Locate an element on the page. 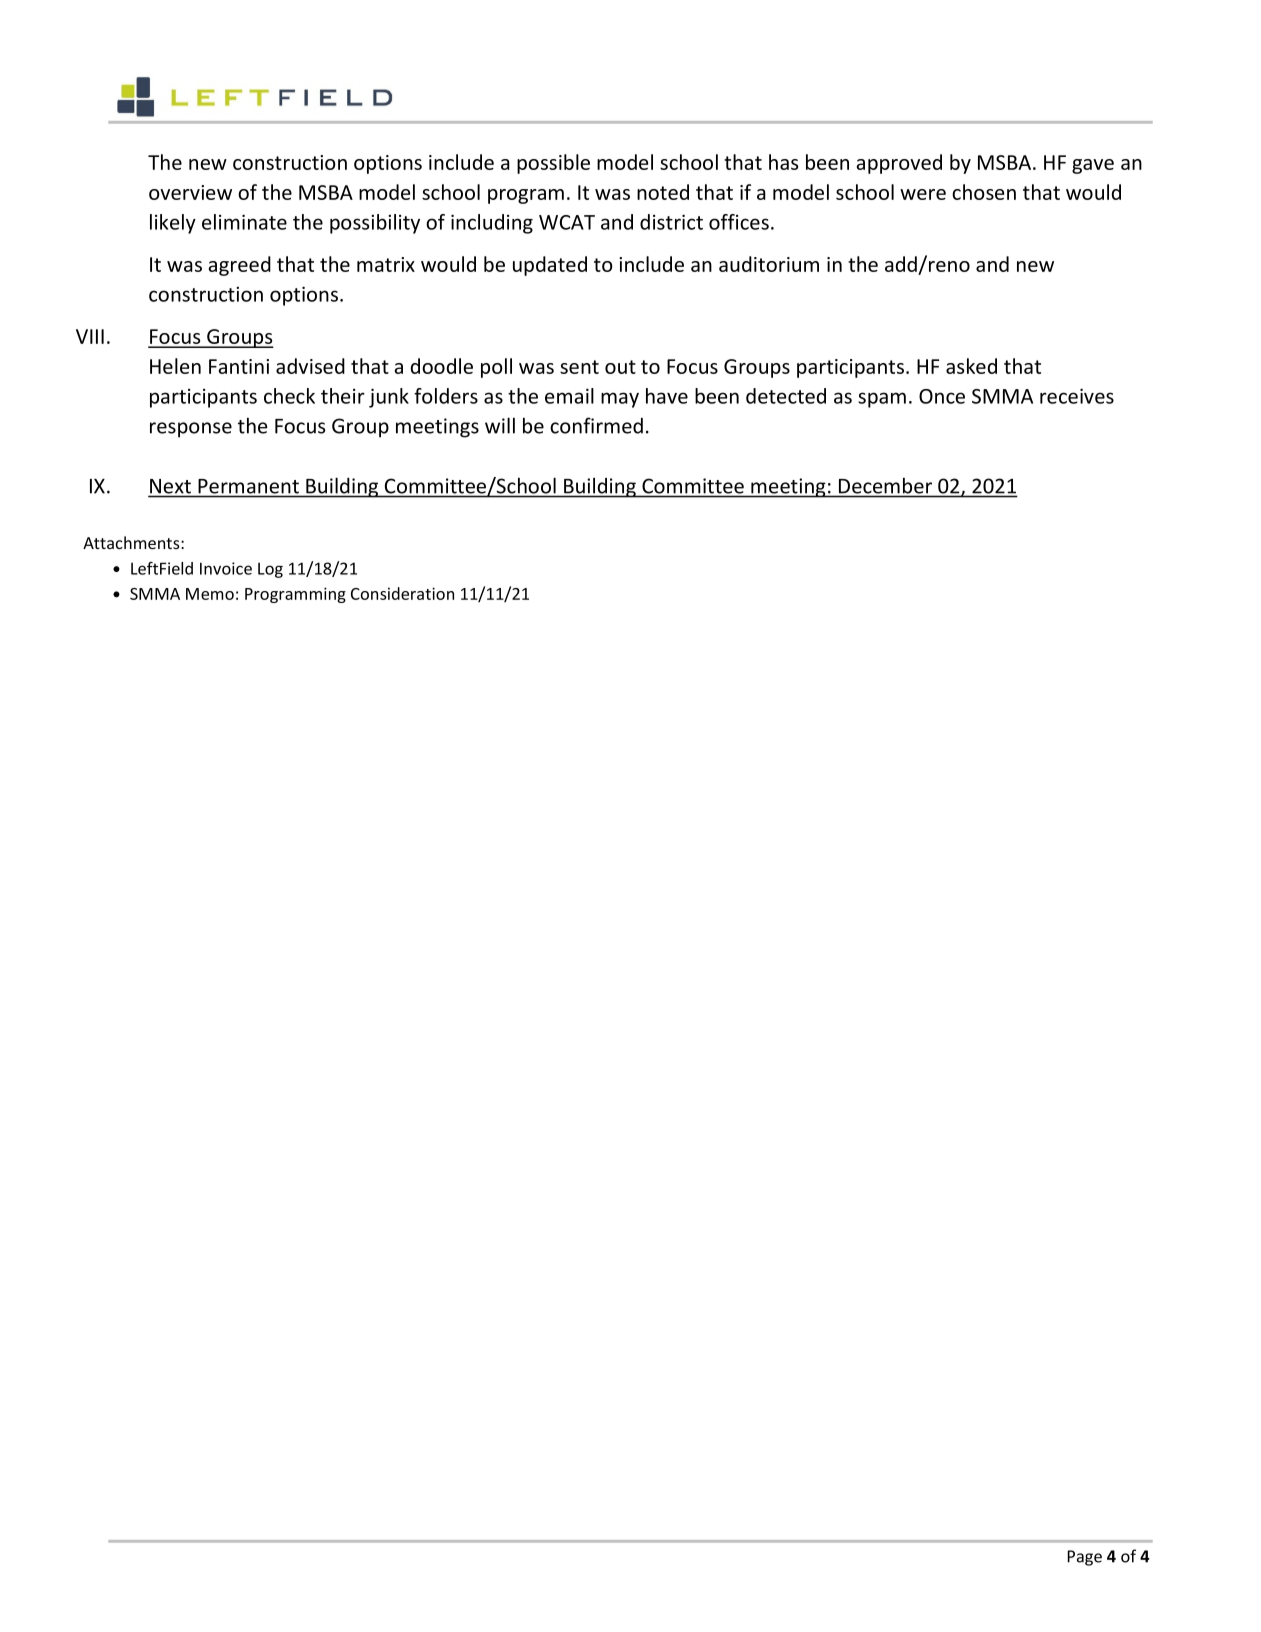 This page has width=1261, height=1632. Log is located at coordinates (270, 570).
